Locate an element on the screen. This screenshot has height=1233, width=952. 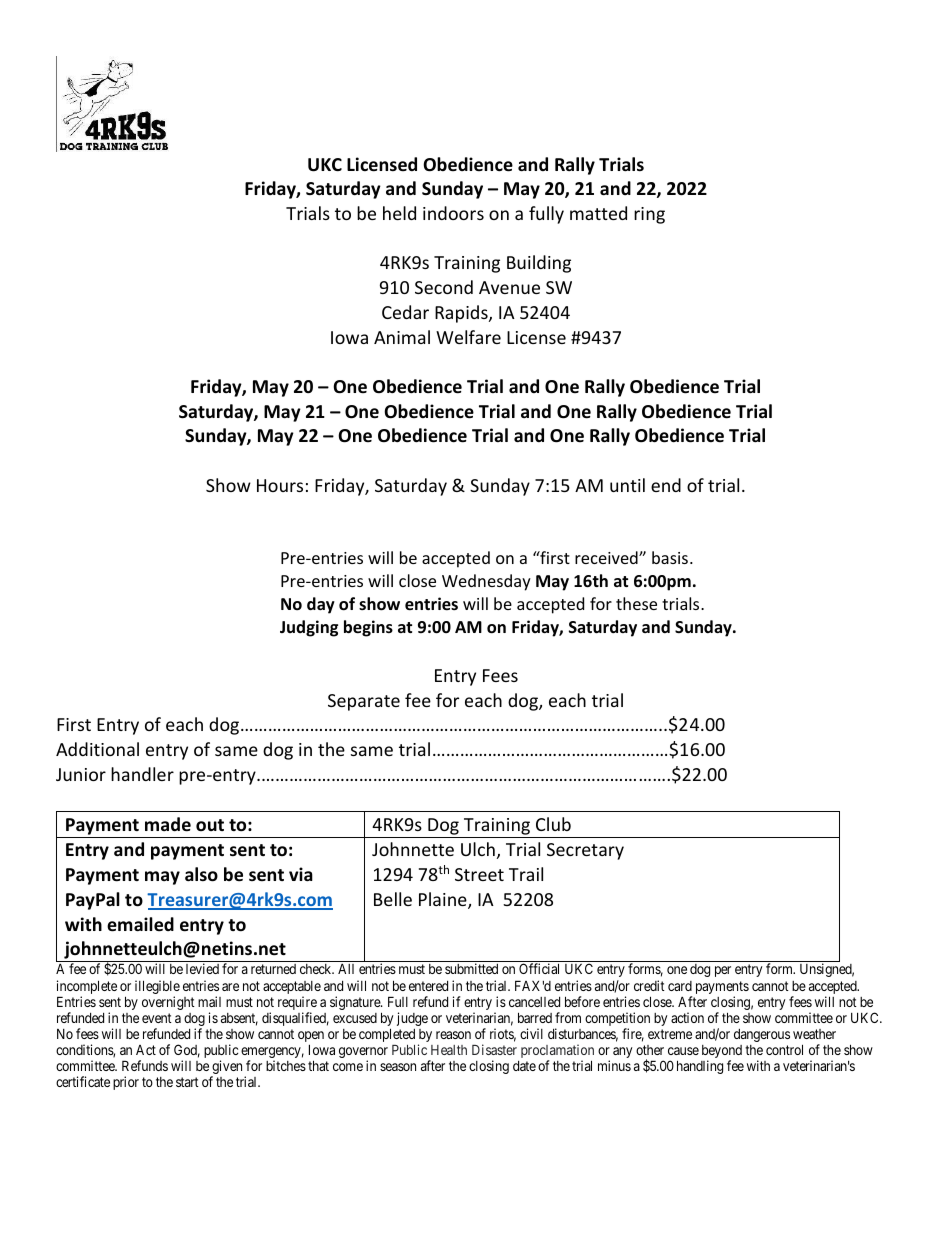
beyond is located at coordinates (722, 1053).
